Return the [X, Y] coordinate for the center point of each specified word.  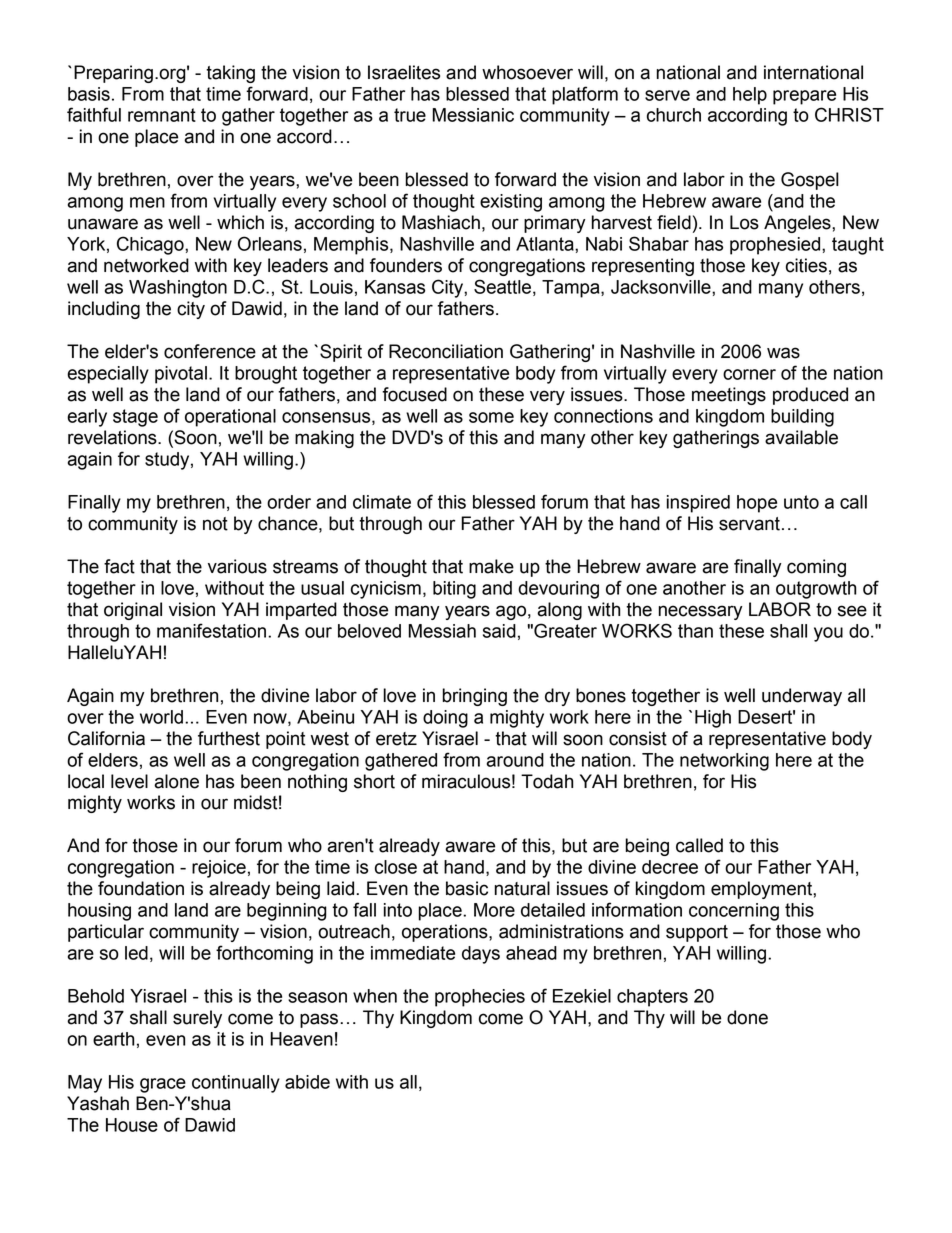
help [750, 96]
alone [176, 781]
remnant [162, 115]
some [491, 417]
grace [163, 1085]
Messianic [473, 115]
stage [135, 418]
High [713, 719]
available [801, 437]
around [515, 760]
